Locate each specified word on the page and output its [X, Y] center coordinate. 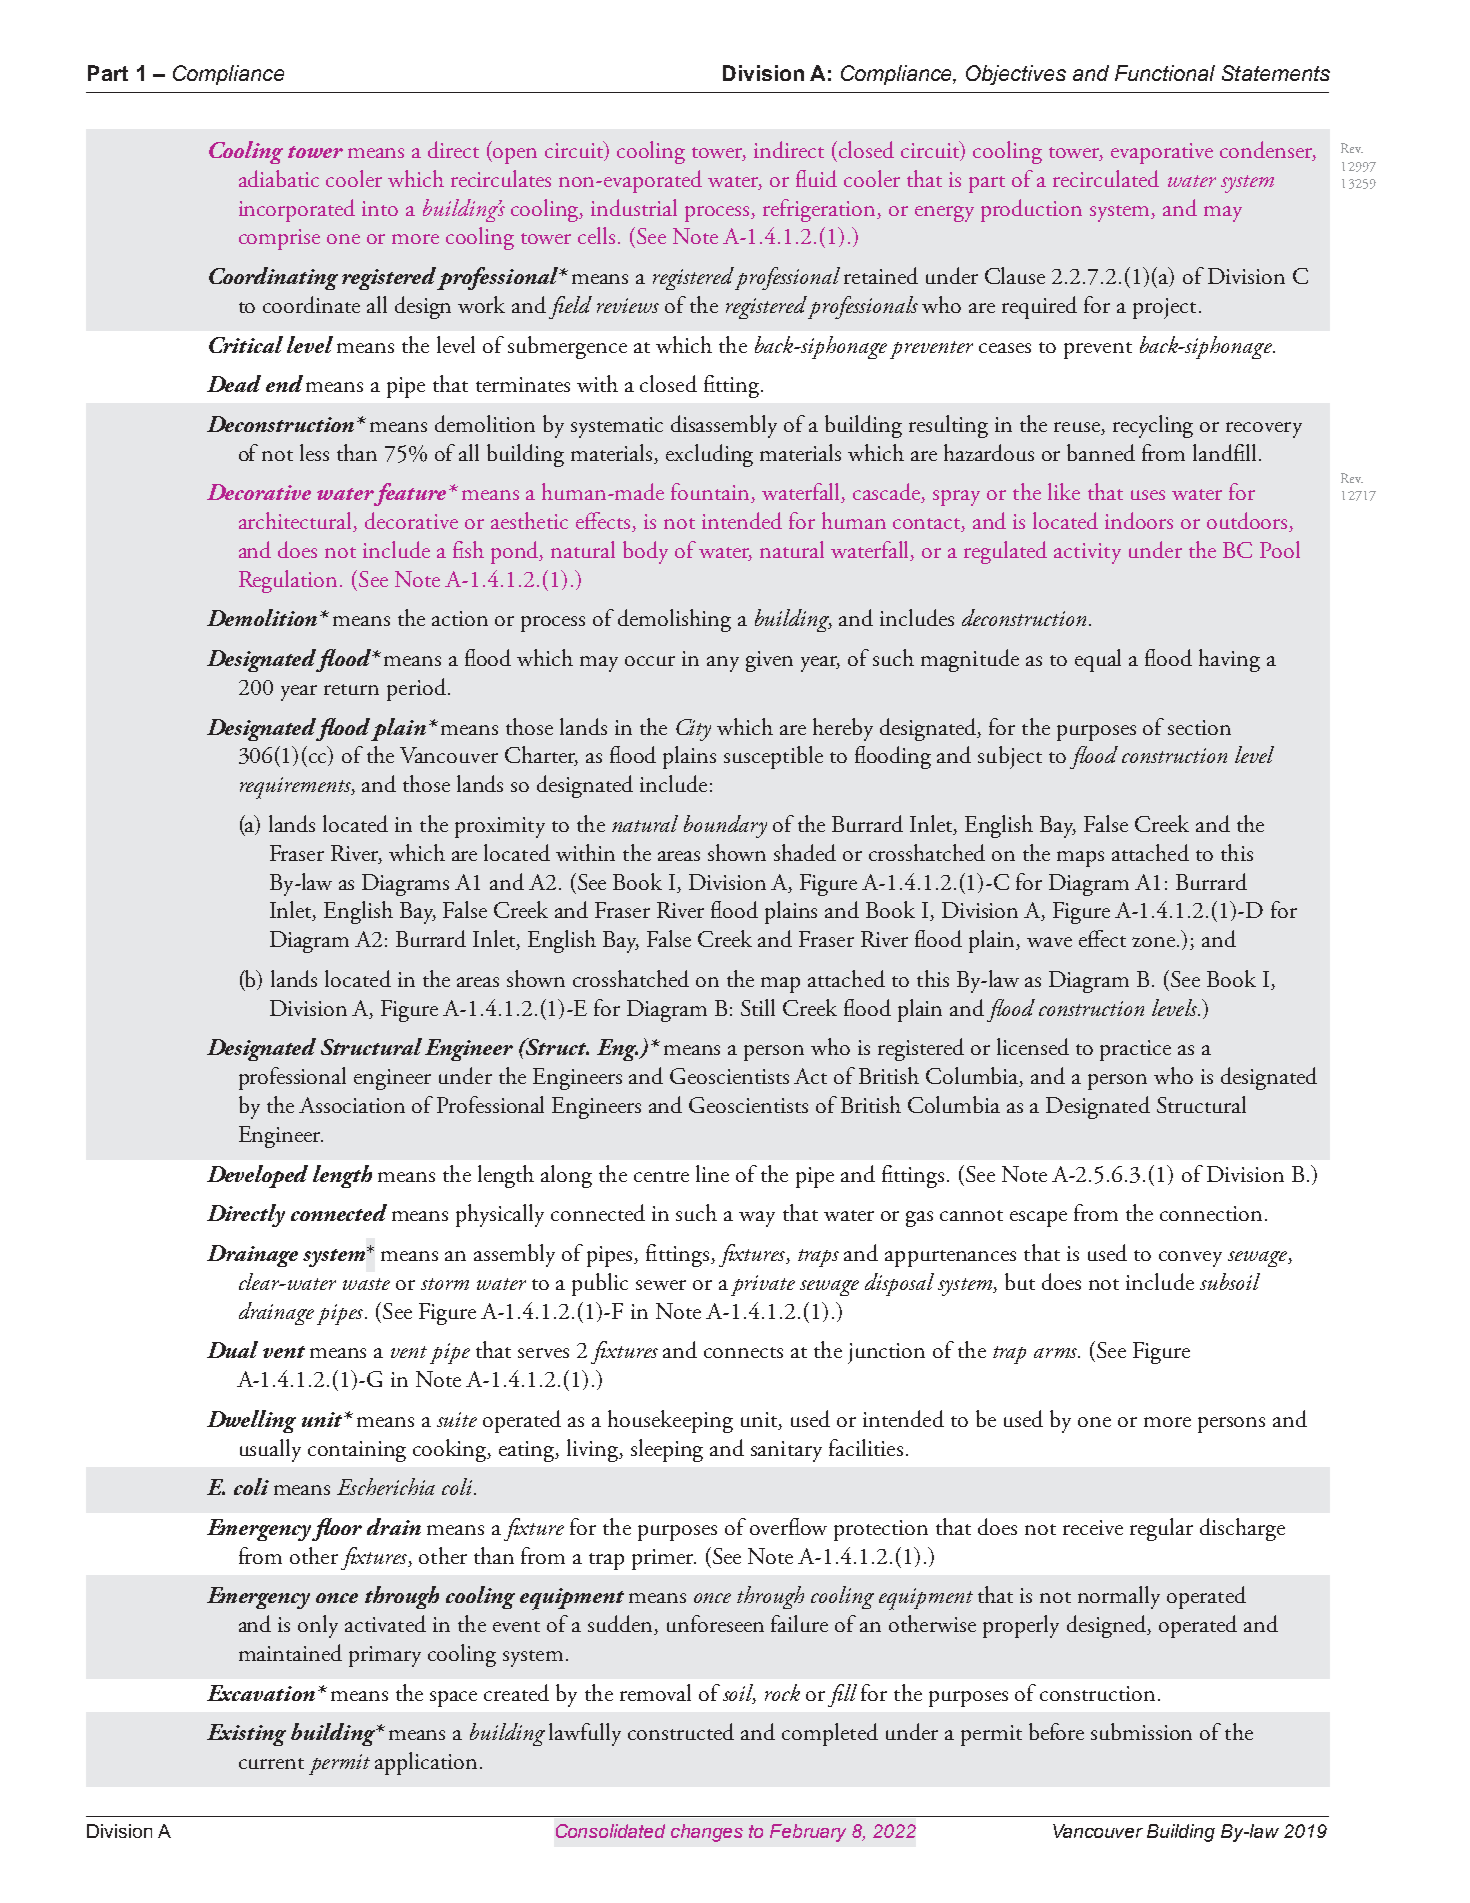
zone [1155, 942]
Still [758, 1007]
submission [1141, 1731]
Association [352, 1105]
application [426, 1763]
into [380, 208]
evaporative [1162, 153]
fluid [816, 178]
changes [707, 1833]
